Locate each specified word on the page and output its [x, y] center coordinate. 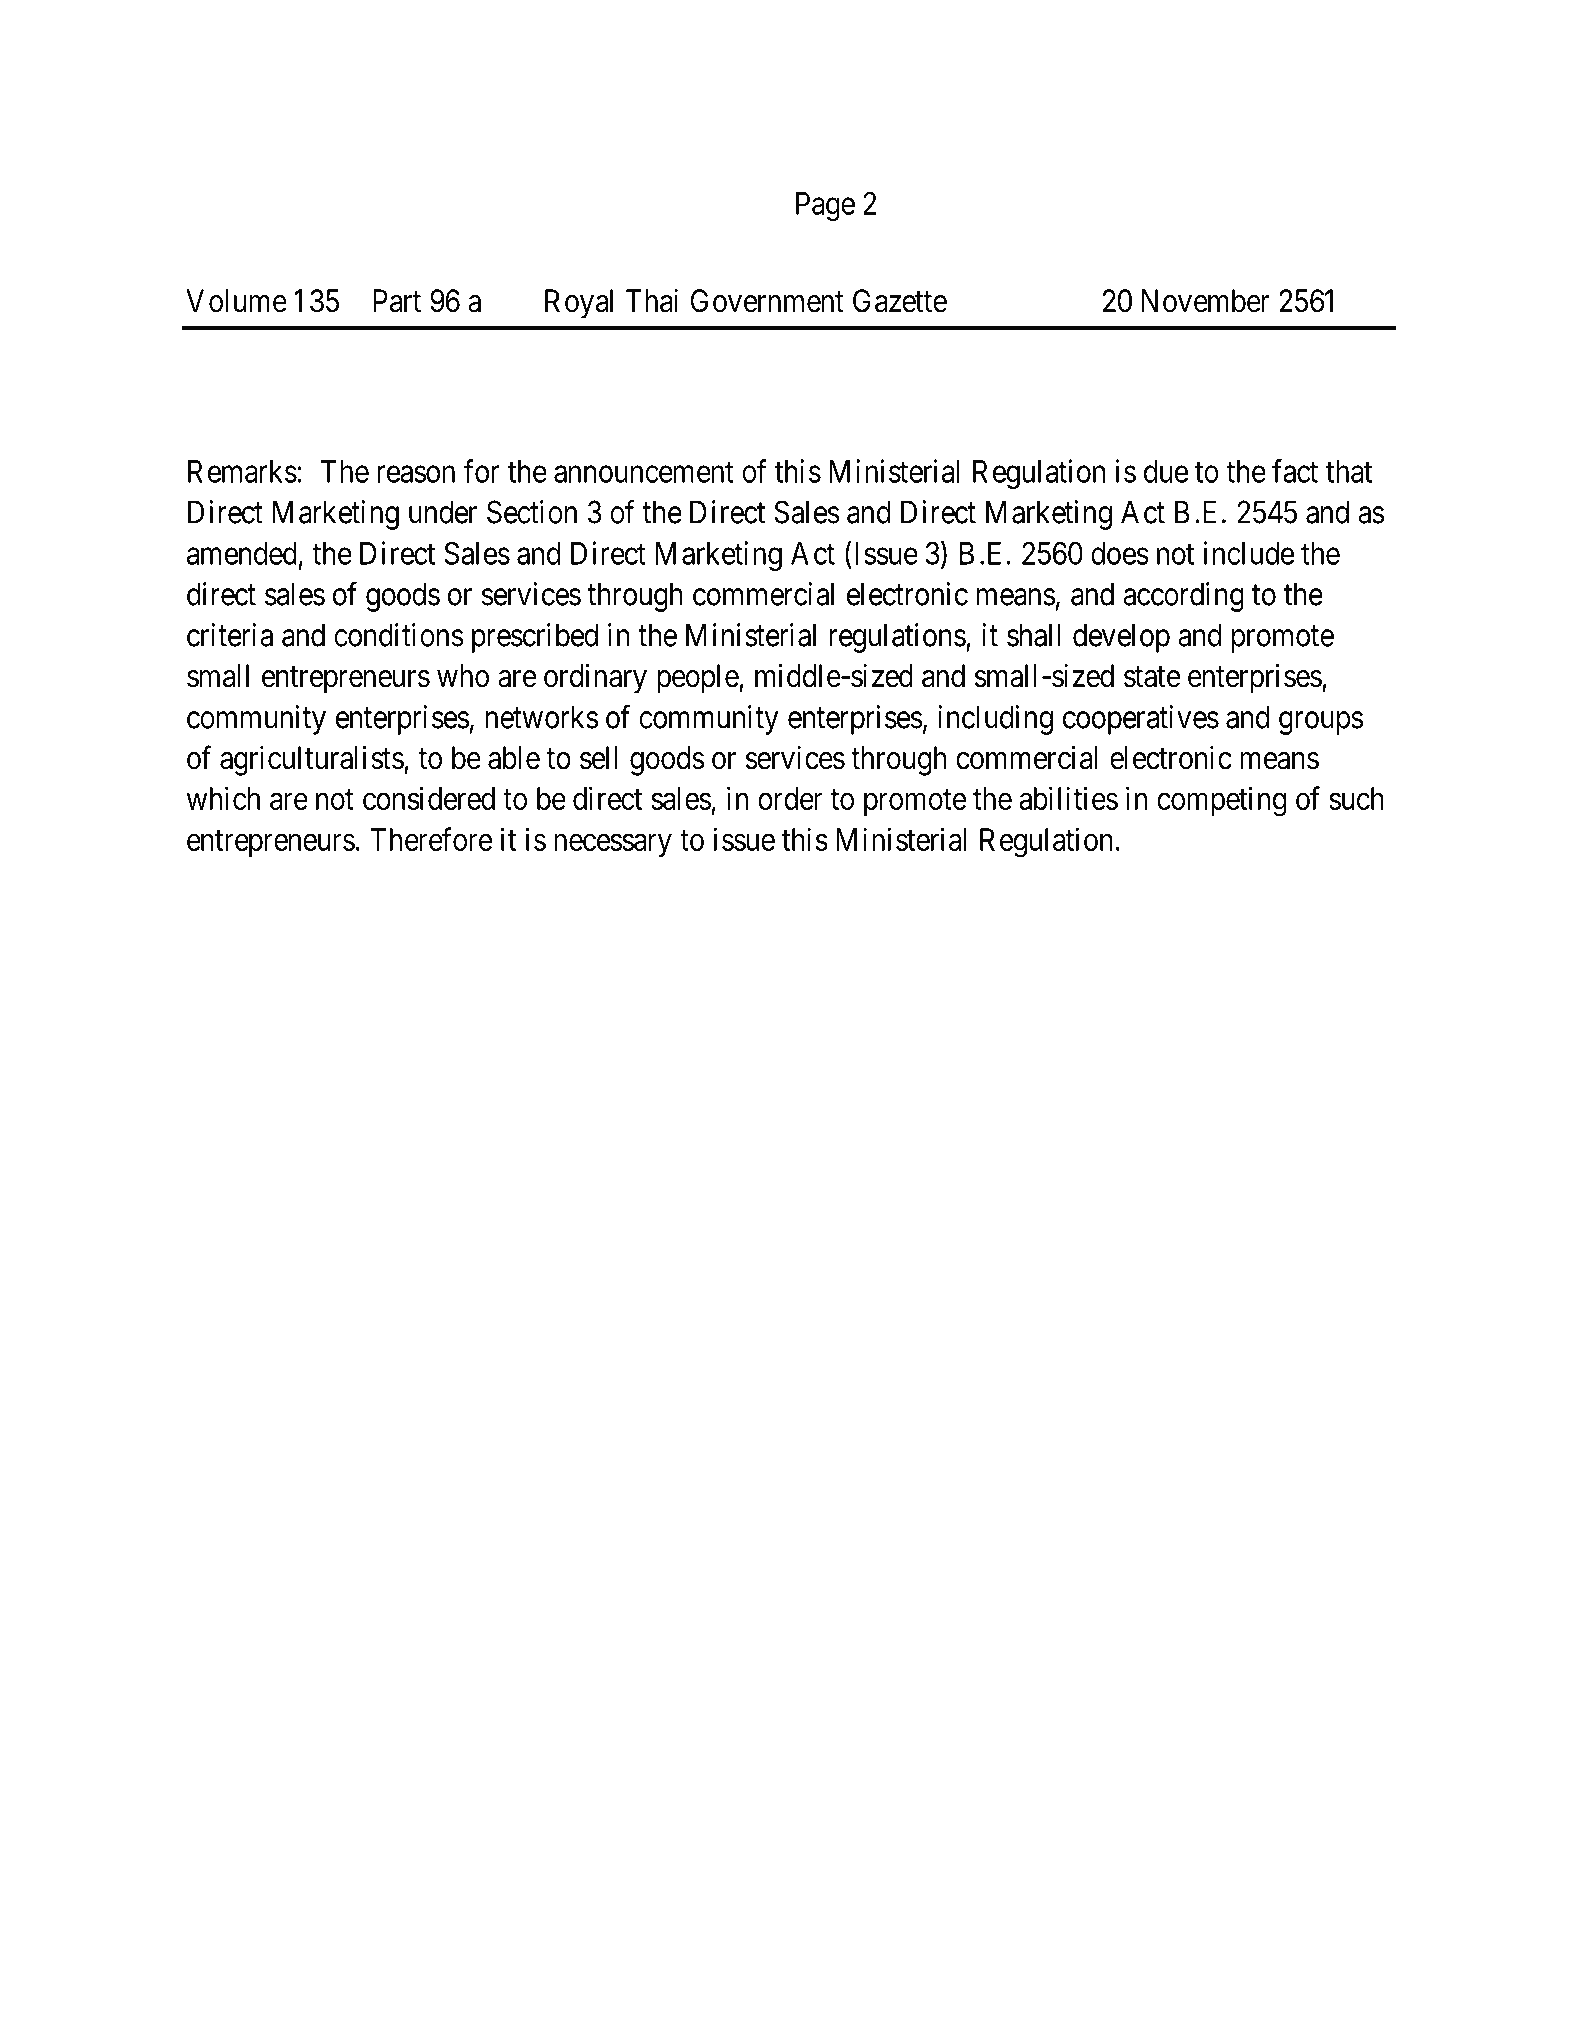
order [790, 798]
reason [416, 474]
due [1166, 471]
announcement [644, 472]
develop [1121, 638]
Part [397, 301]
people [698, 679]
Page [825, 206]
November [1206, 301]
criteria [230, 635]
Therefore [431, 839]
